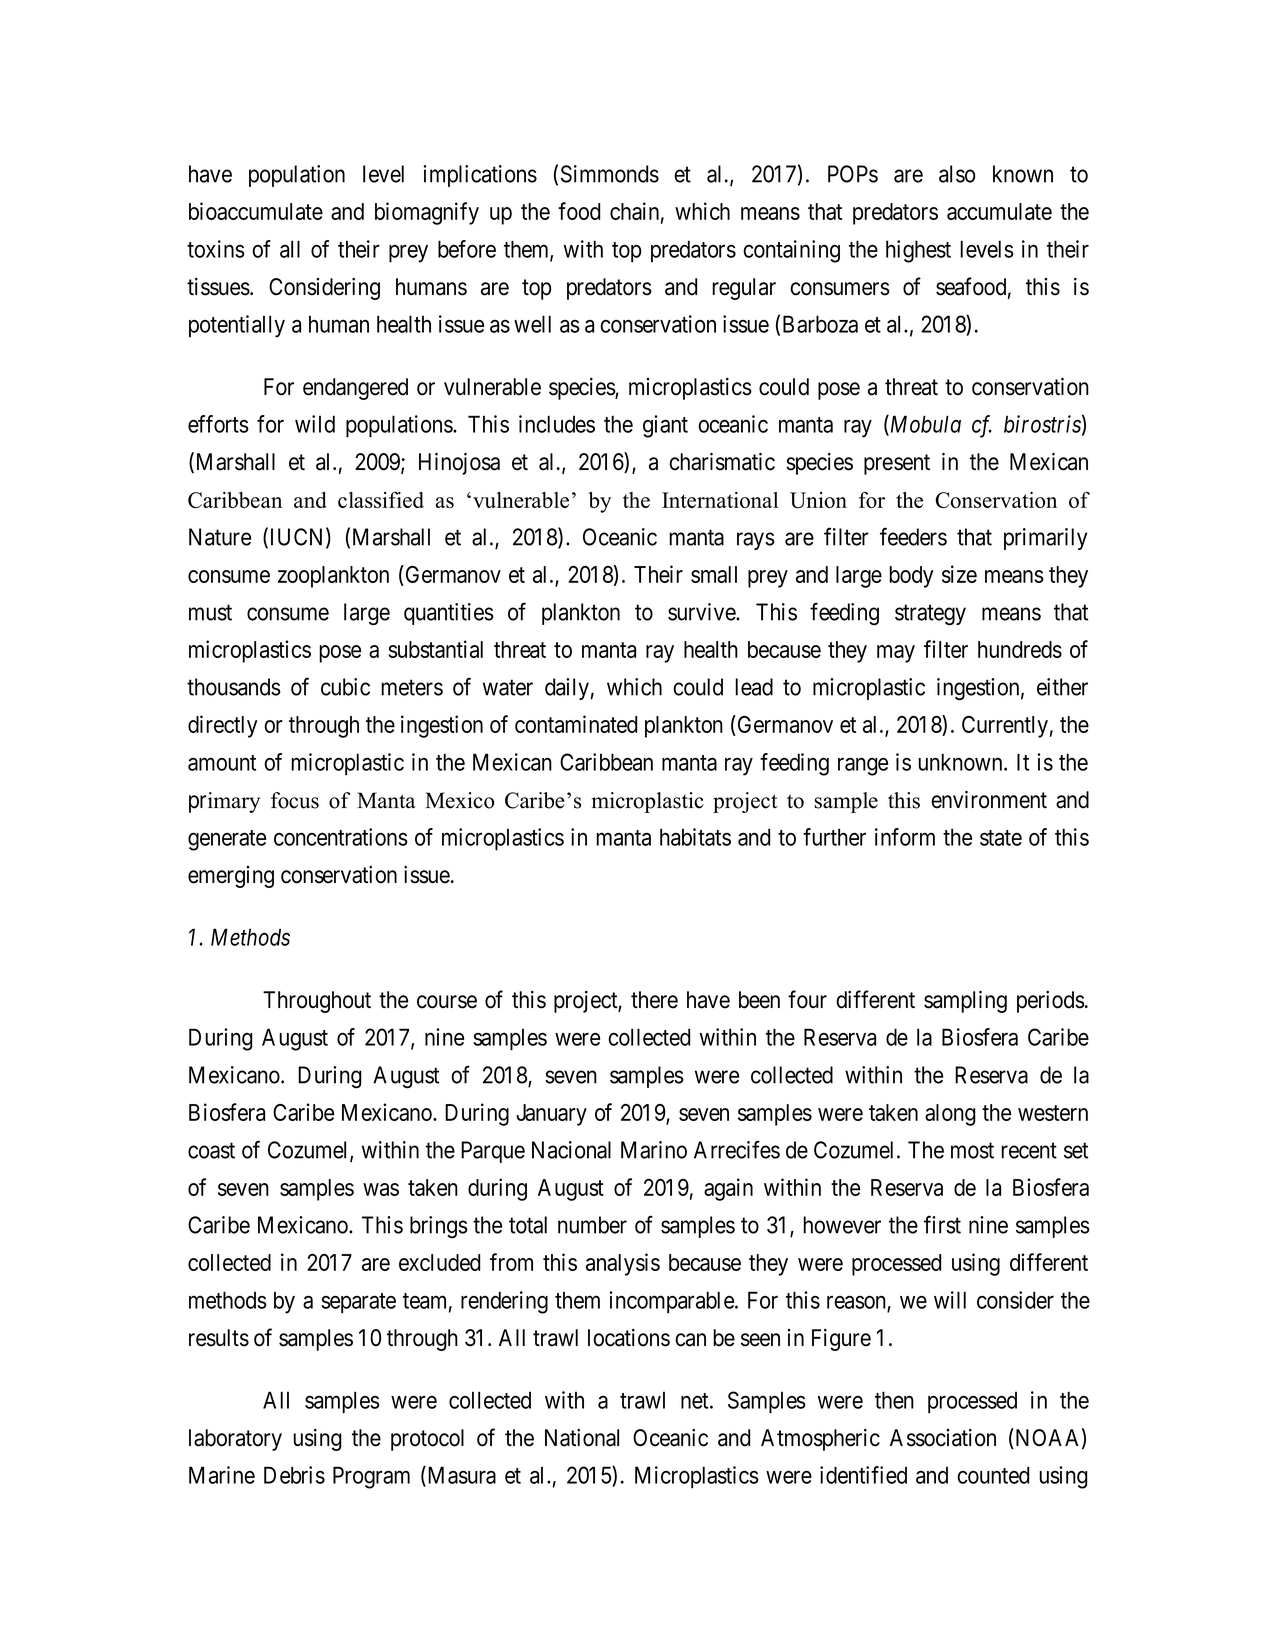  I want to click on was, so click(381, 1189).
